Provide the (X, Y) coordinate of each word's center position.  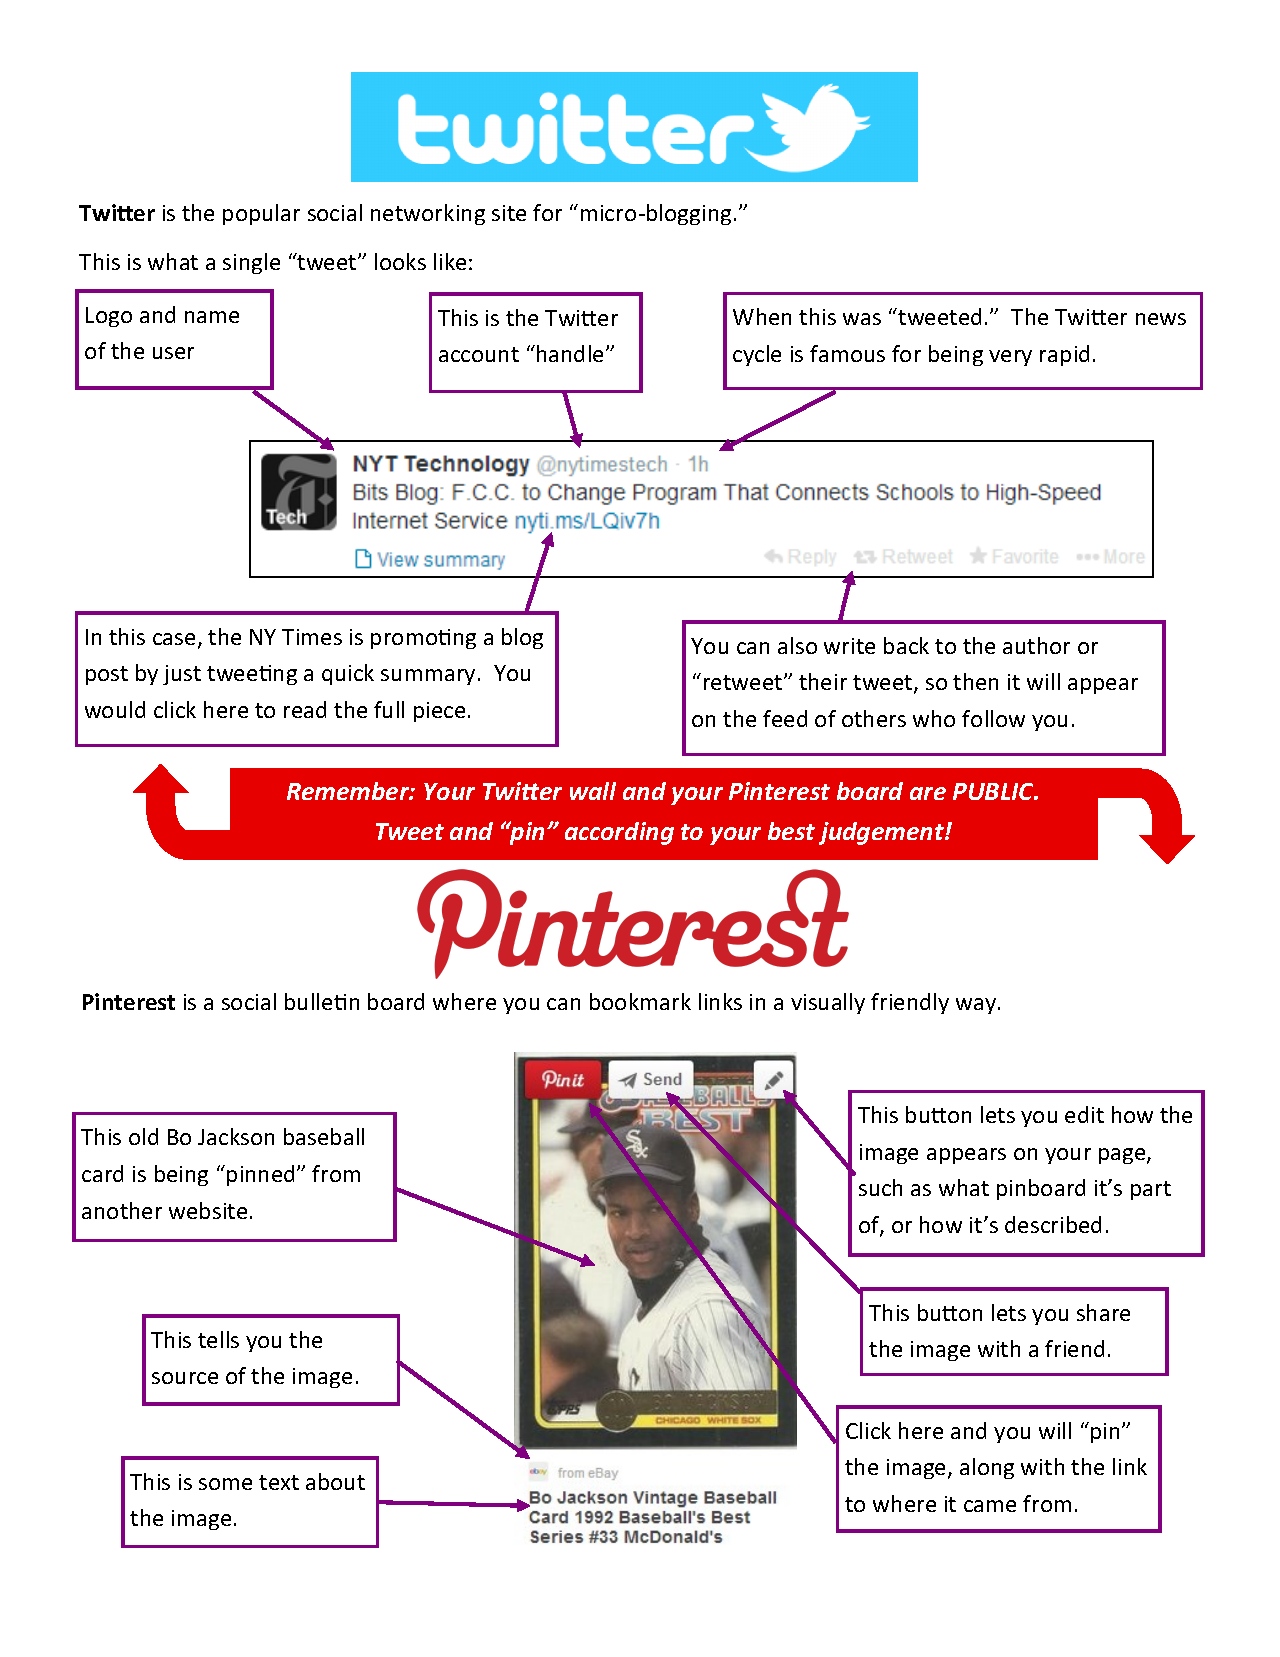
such (880, 1187)
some (225, 1484)
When (762, 316)
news (1161, 319)
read (305, 709)
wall (593, 791)
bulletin (322, 1001)
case (174, 639)
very (1010, 358)
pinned (260, 1175)
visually (828, 1003)
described (1053, 1224)
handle (572, 353)
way (977, 1006)
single (251, 263)
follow (993, 718)
